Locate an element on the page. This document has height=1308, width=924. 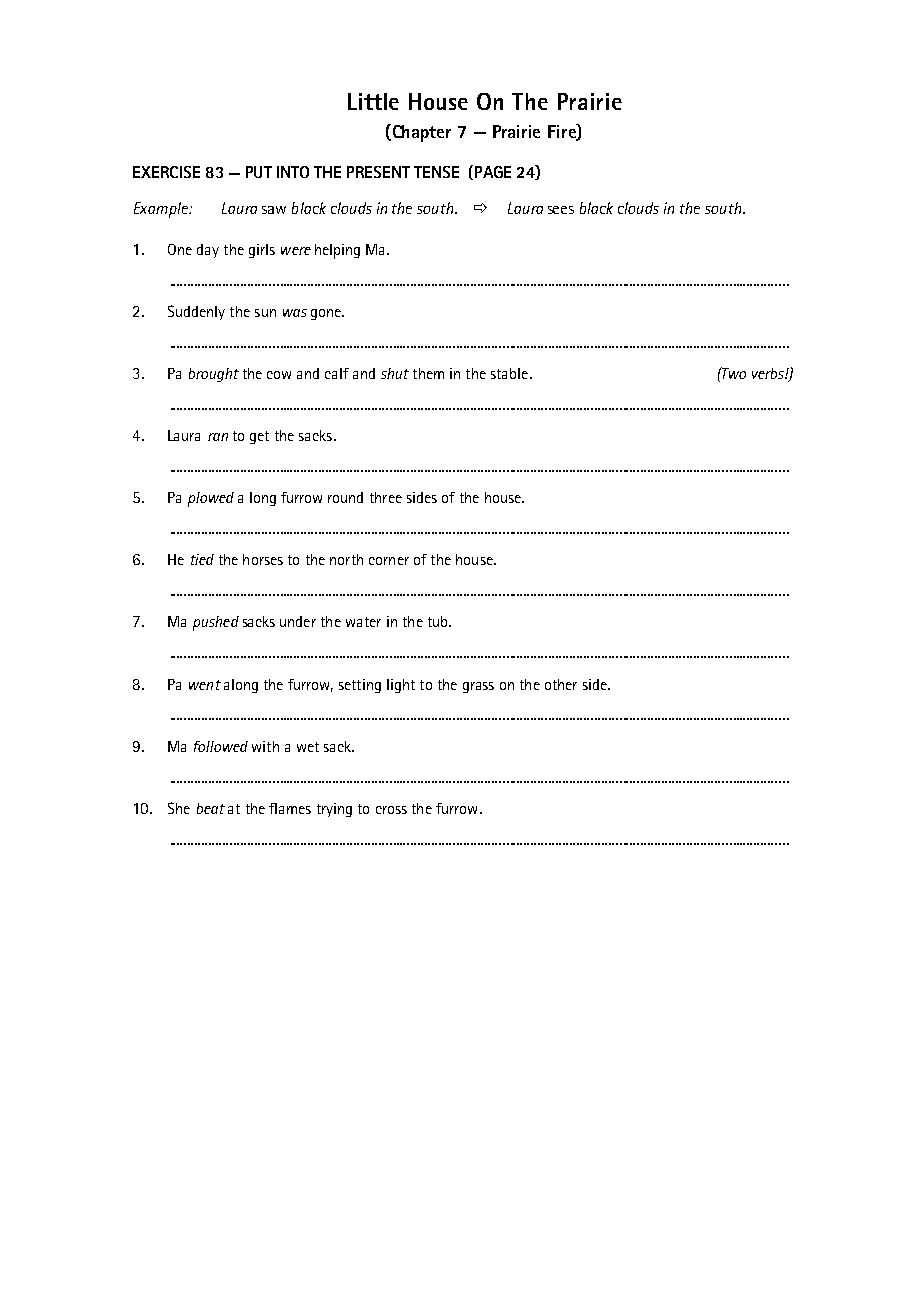
tub is located at coordinates (439, 621).
